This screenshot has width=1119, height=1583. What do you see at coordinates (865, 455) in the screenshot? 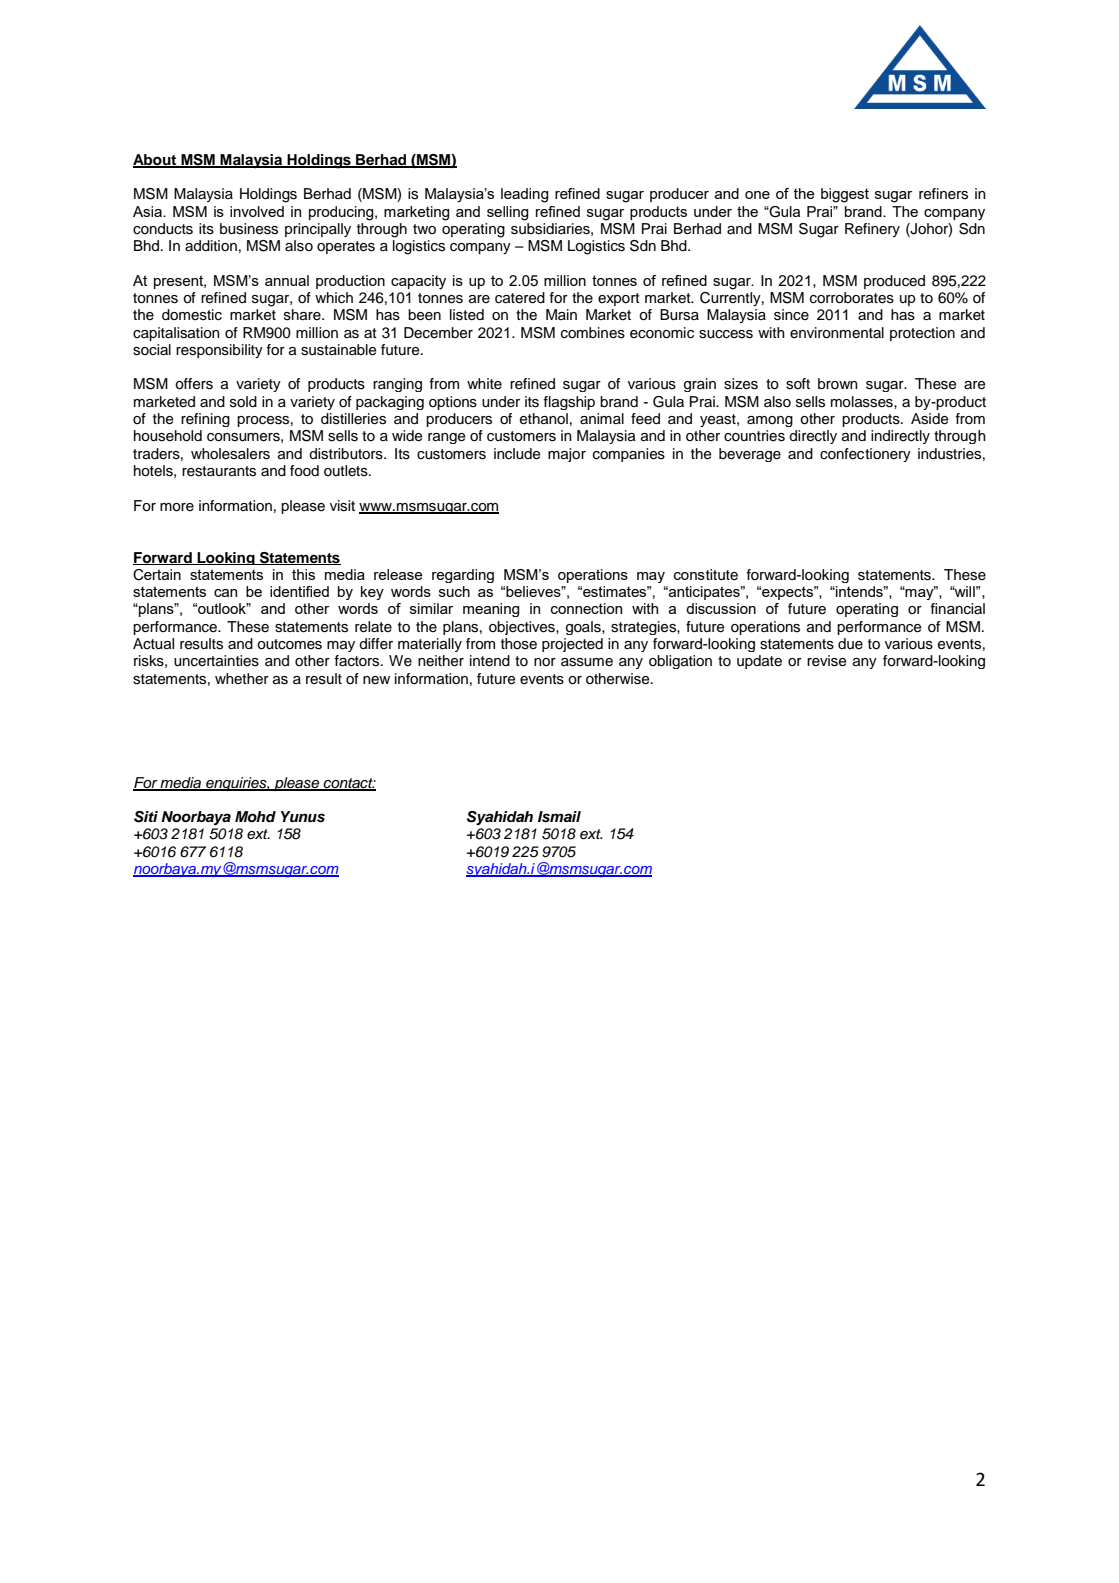
I see `confectionery` at bounding box center [865, 455].
